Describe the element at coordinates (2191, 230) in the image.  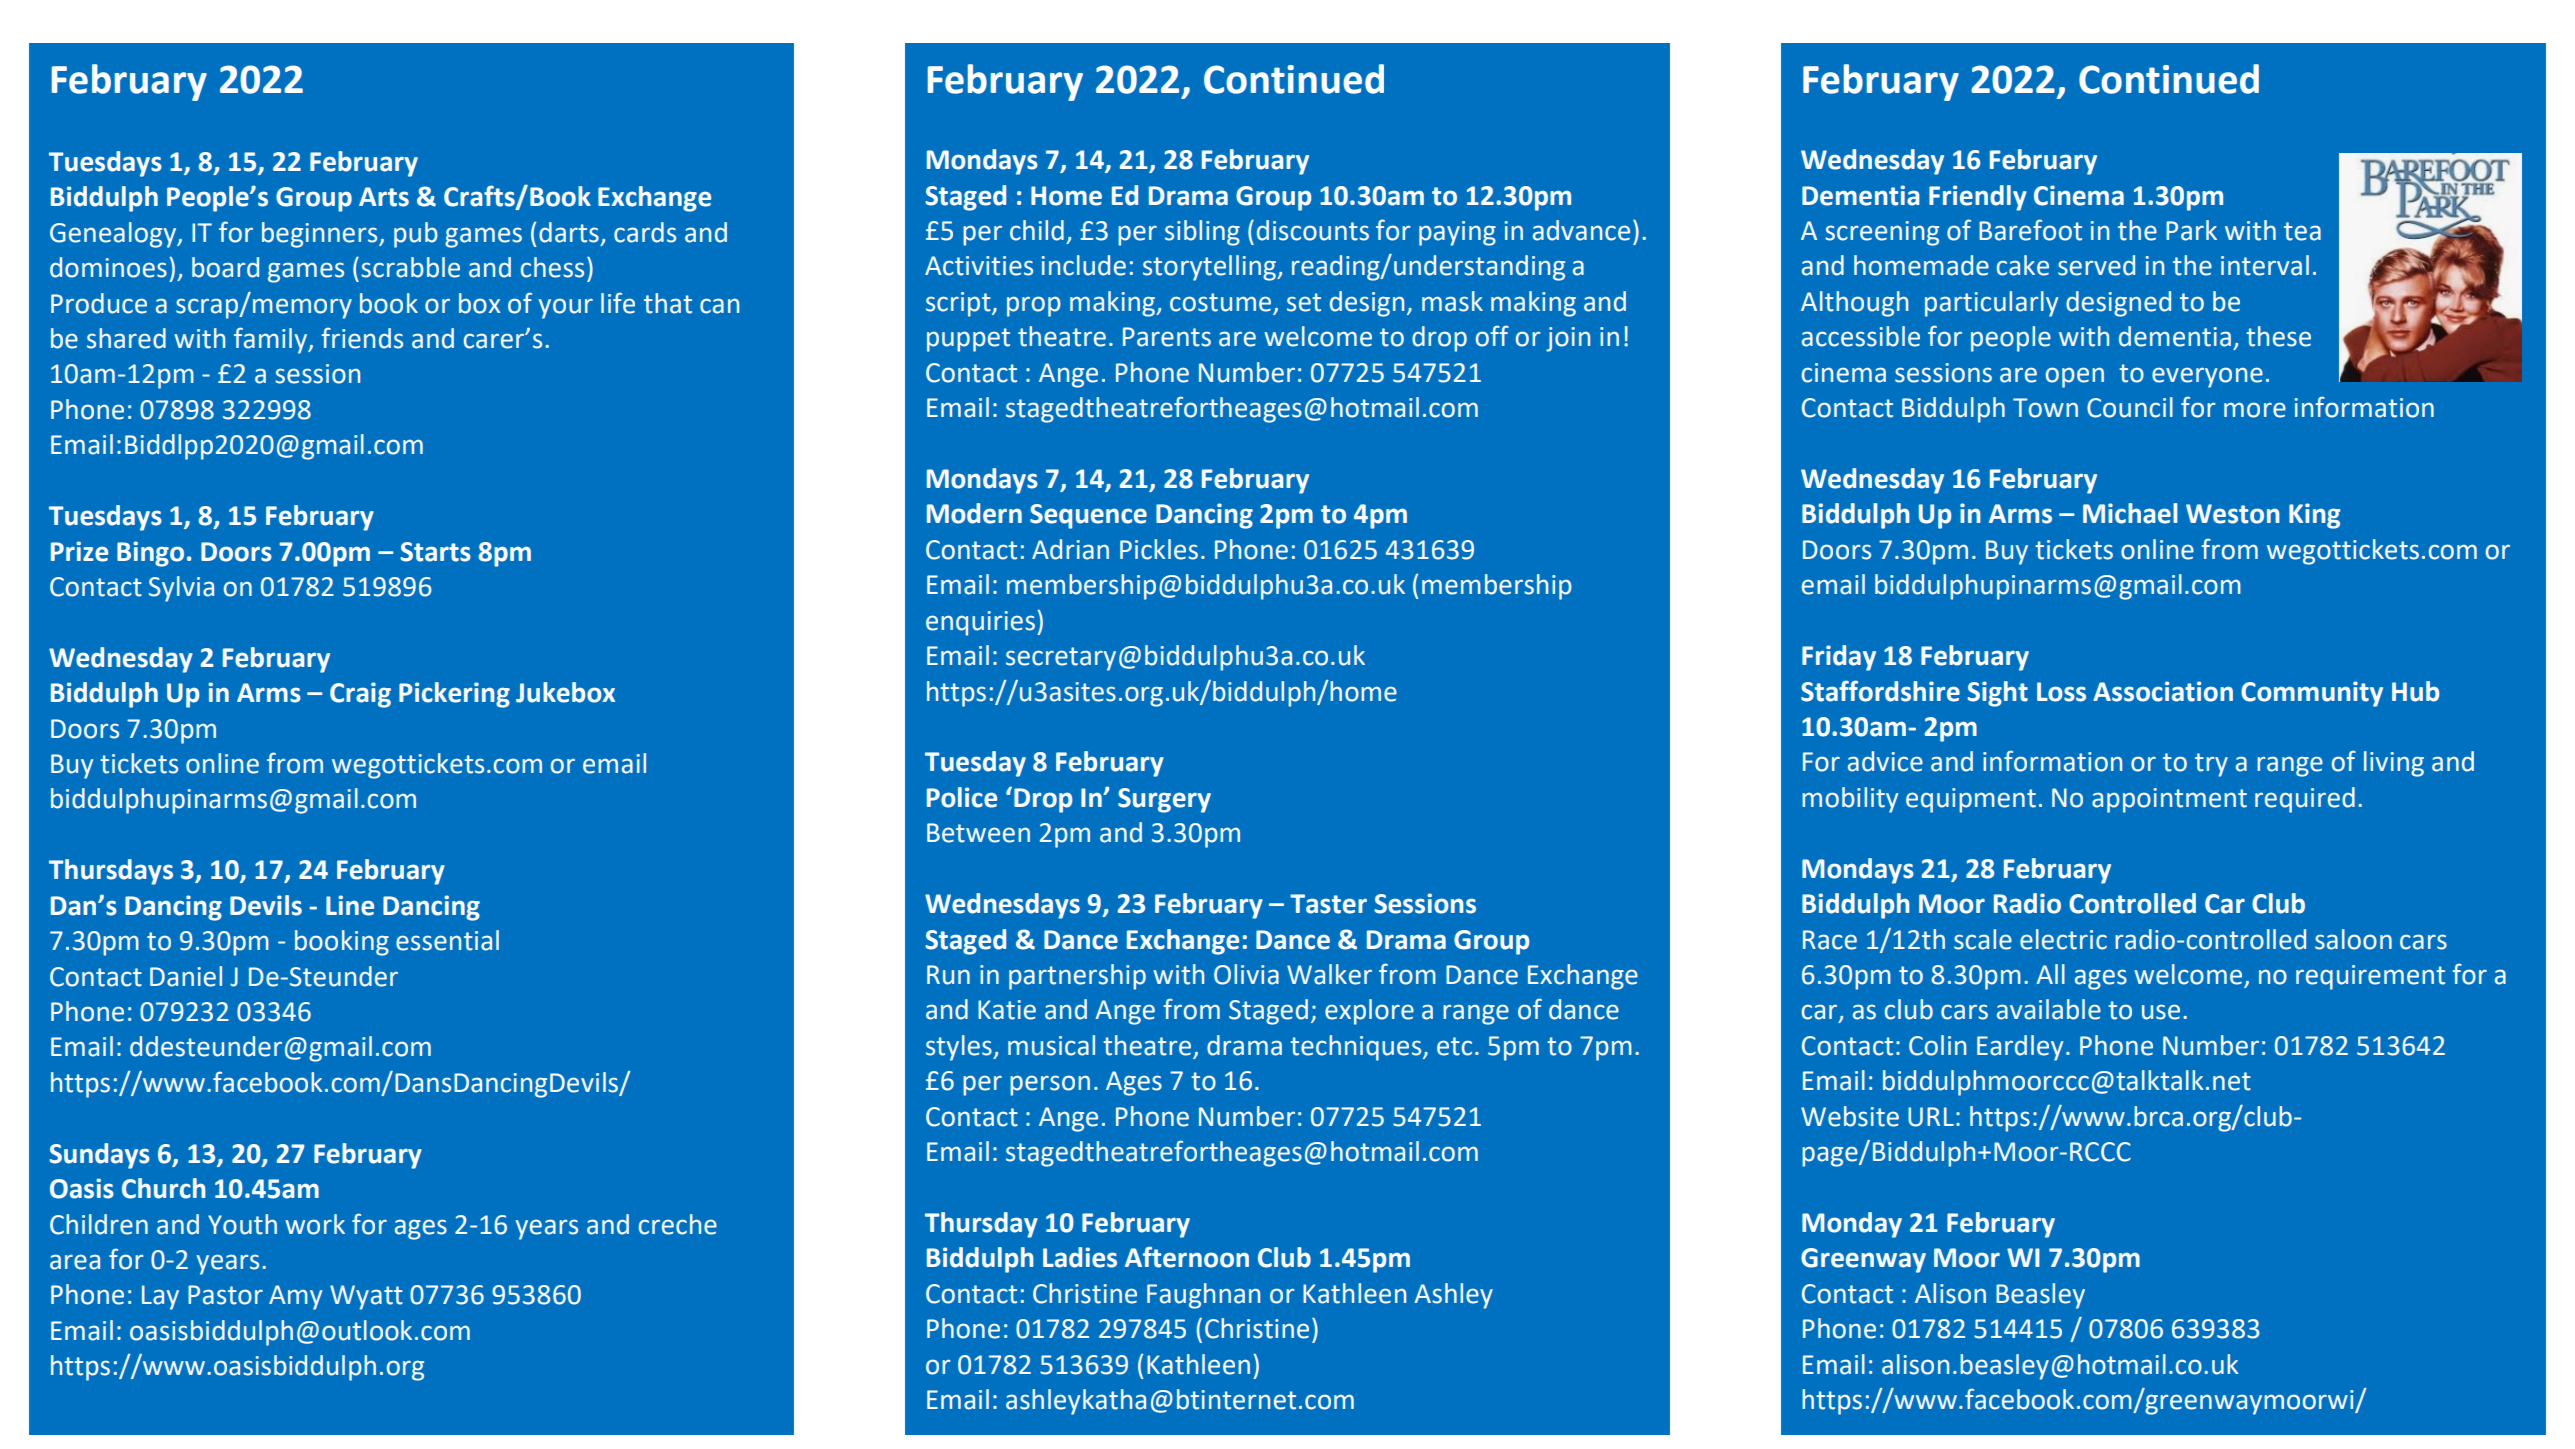
I see `Park` at that location.
